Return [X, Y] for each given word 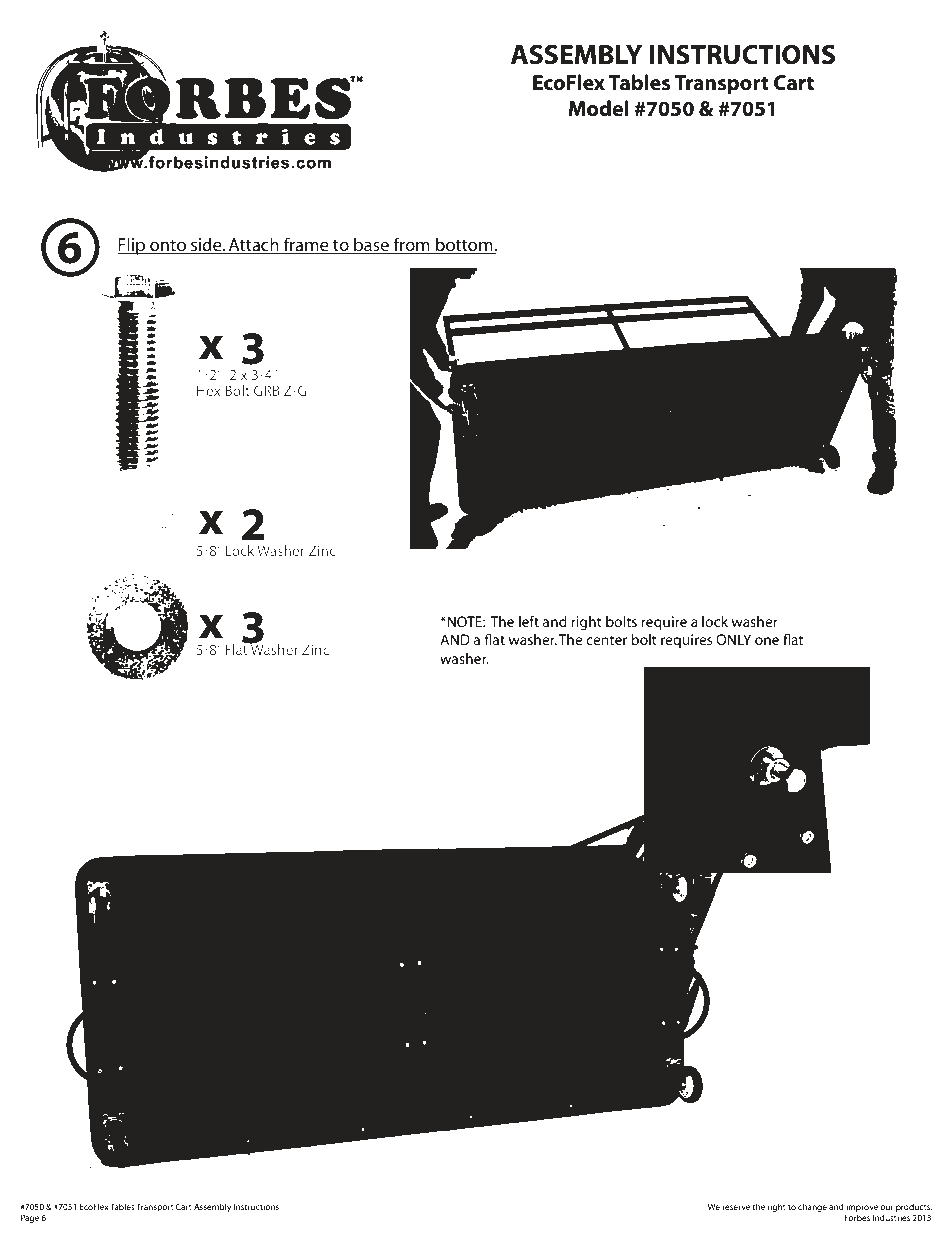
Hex [209, 390]
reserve [736, 1207]
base [371, 245]
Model [599, 108]
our [886, 1207]
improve [862, 1208]
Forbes [857, 1217]
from [411, 245]
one [767, 641]
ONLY [733, 639]
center [606, 640]
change [812, 1207]
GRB [267, 390]
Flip [132, 246]
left [529, 621]
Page [30, 1218]
